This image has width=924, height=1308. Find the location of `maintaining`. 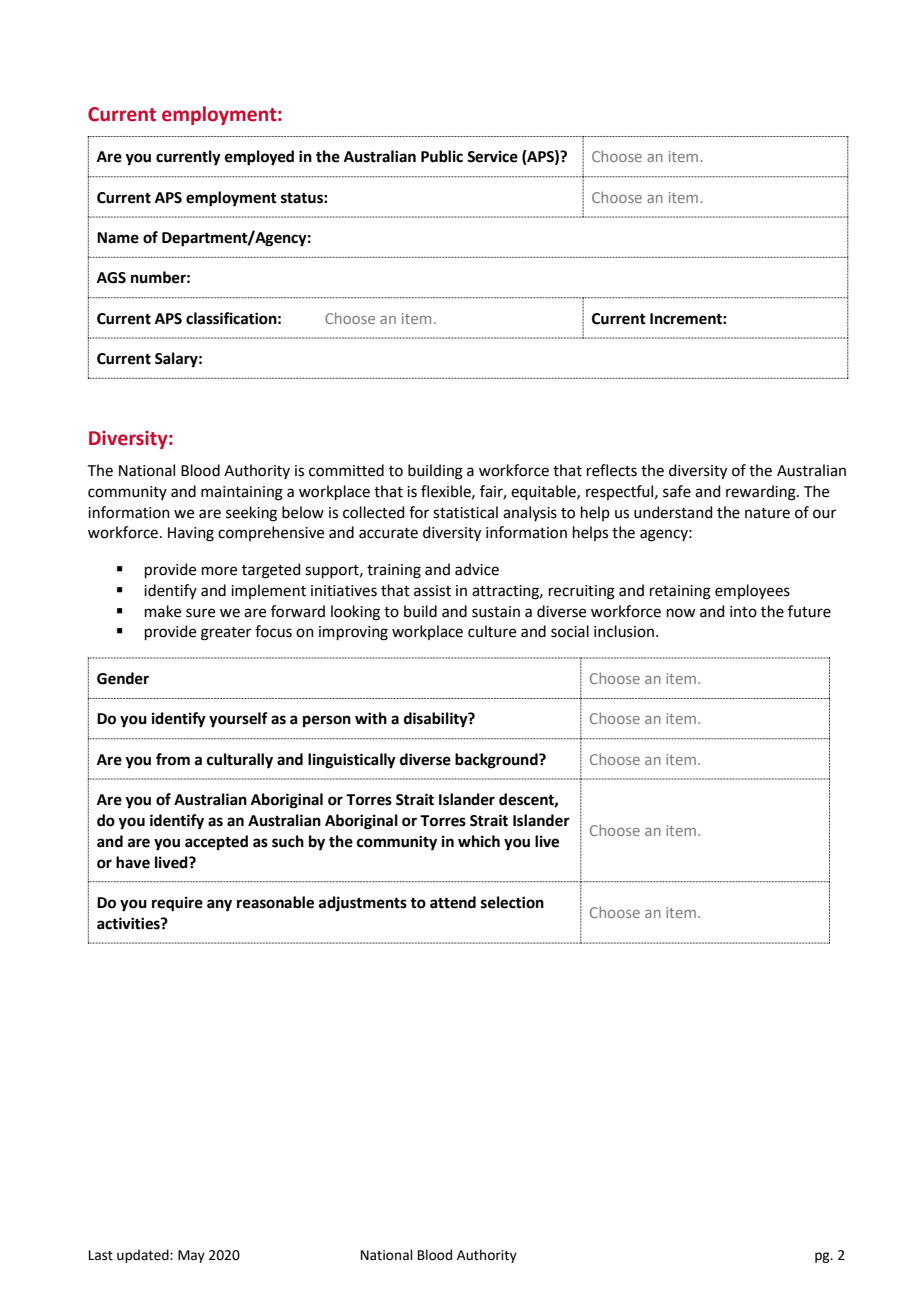

maintaining is located at coordinates (242, 493).
